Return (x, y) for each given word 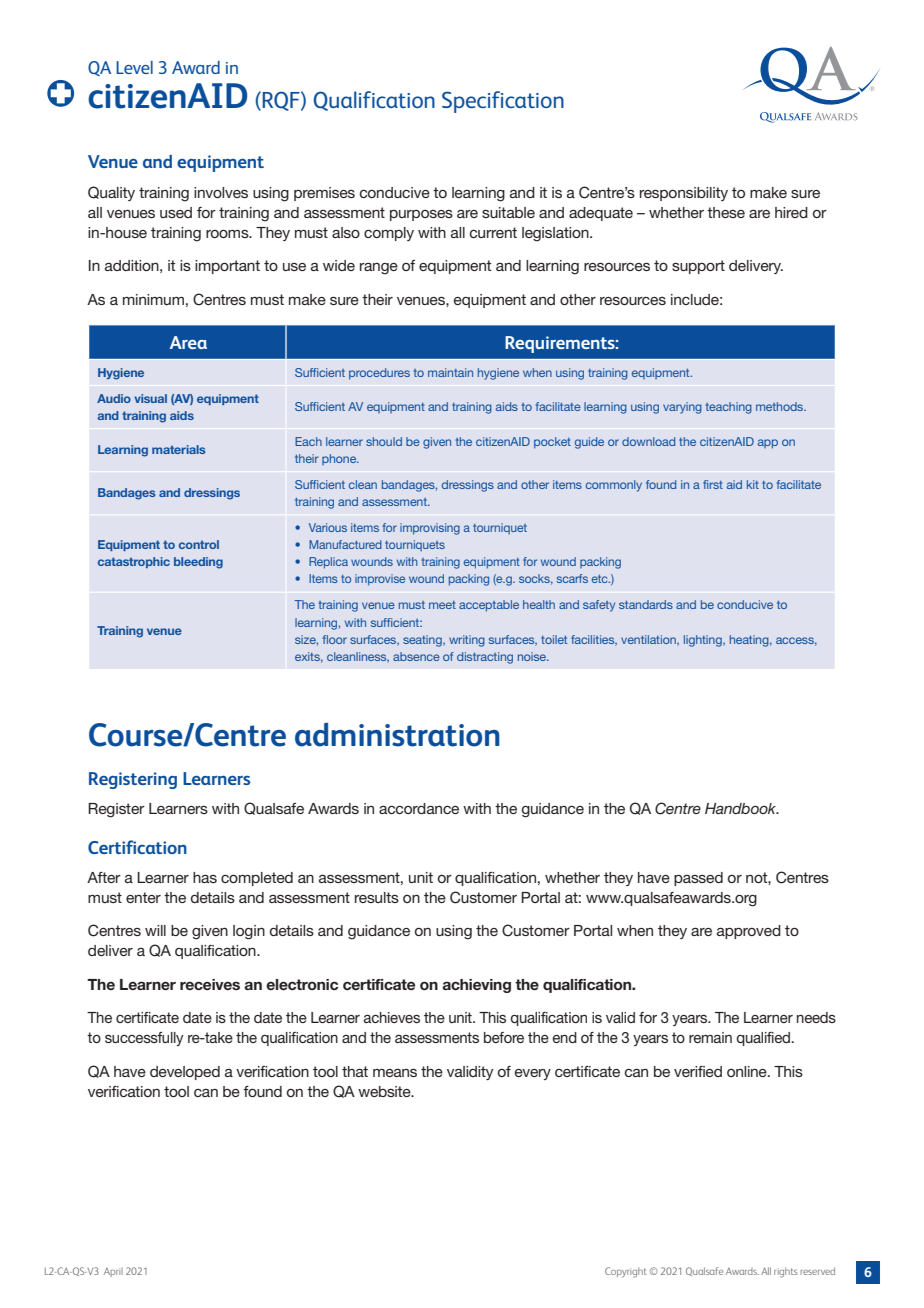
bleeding (198, 563)
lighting (704, 641)
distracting (485, 658)
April (113, 1272)
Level (134, 67)
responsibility (684, 194)
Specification (503, 102)
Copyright (626, 1272)
